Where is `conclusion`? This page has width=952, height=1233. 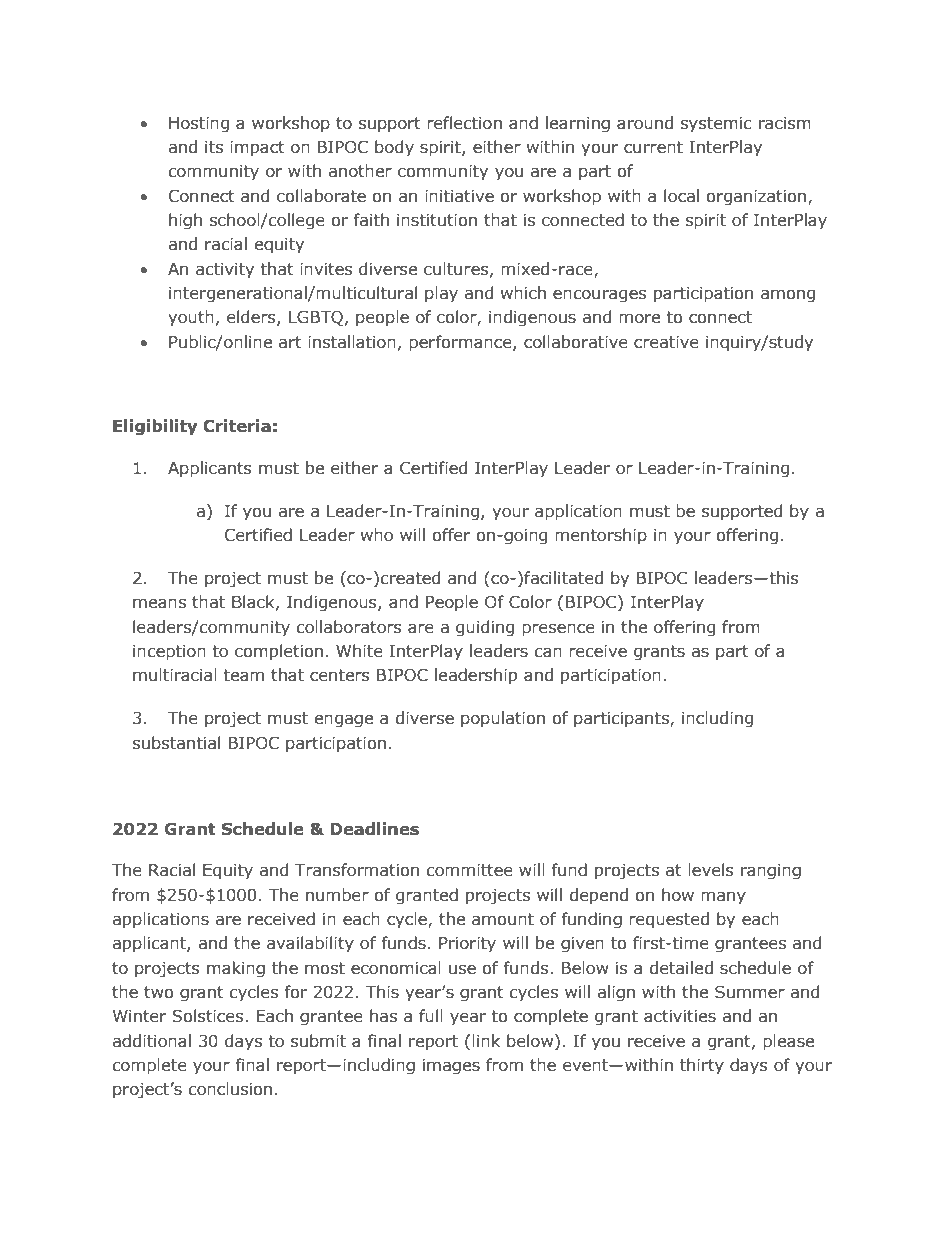 conclusion is located at coordinates (230, 1089).
